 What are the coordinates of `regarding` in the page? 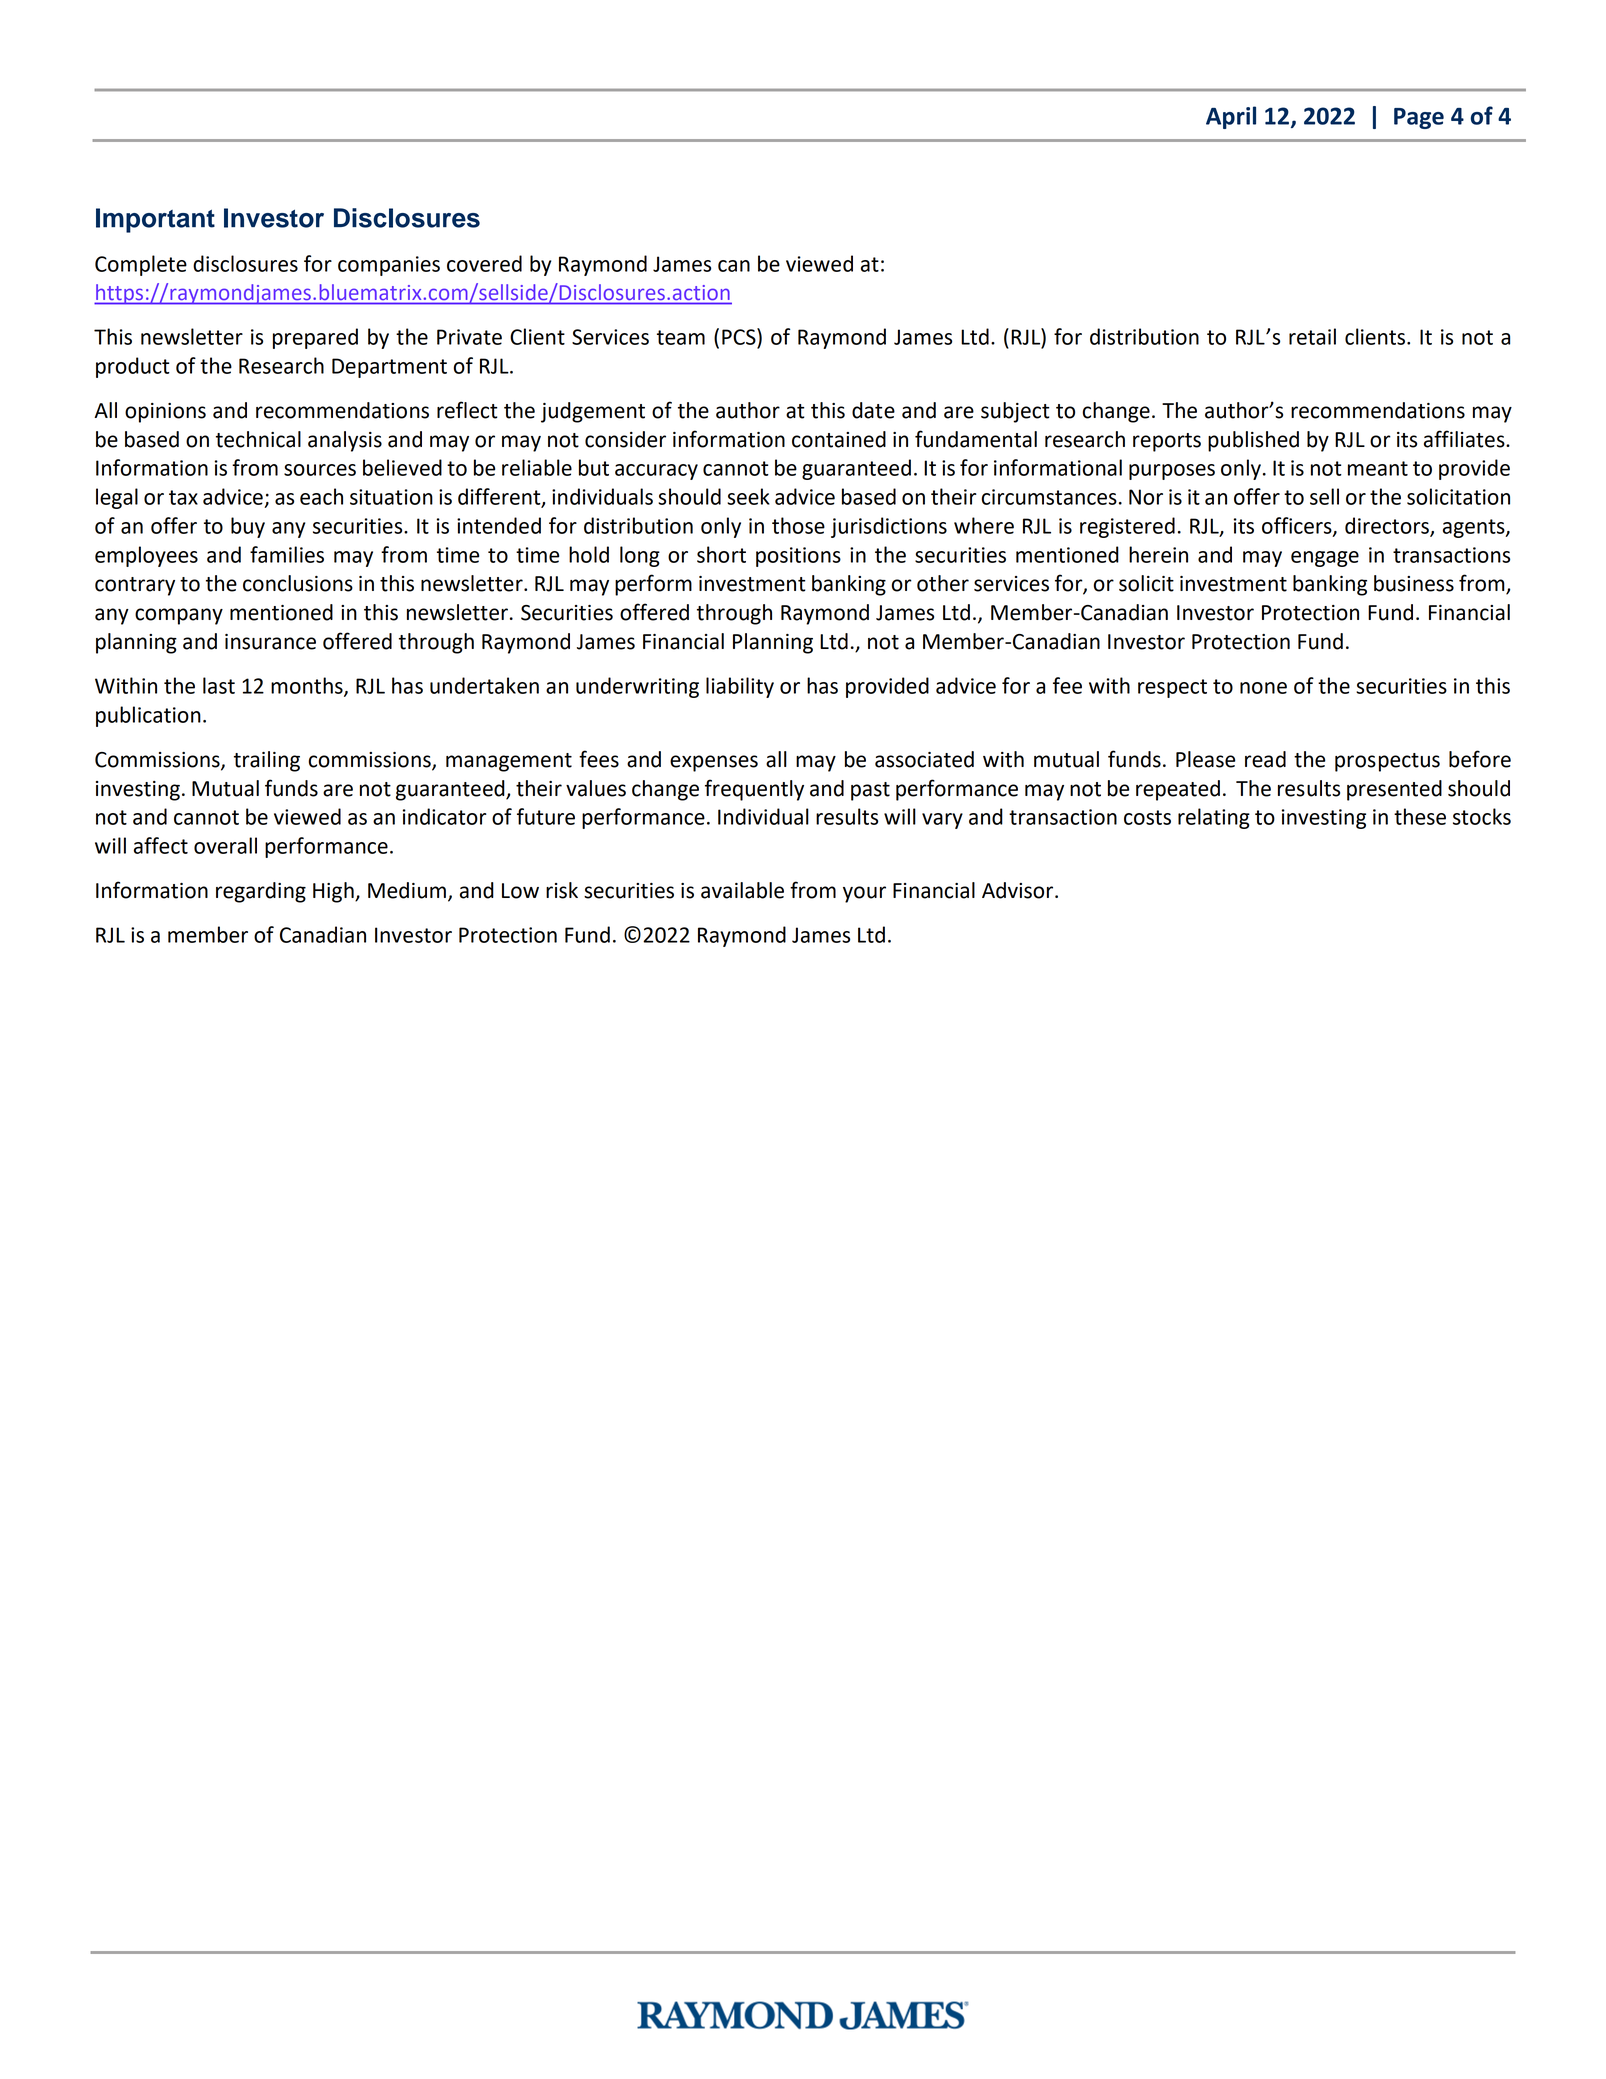 It's located at (261, 892).
